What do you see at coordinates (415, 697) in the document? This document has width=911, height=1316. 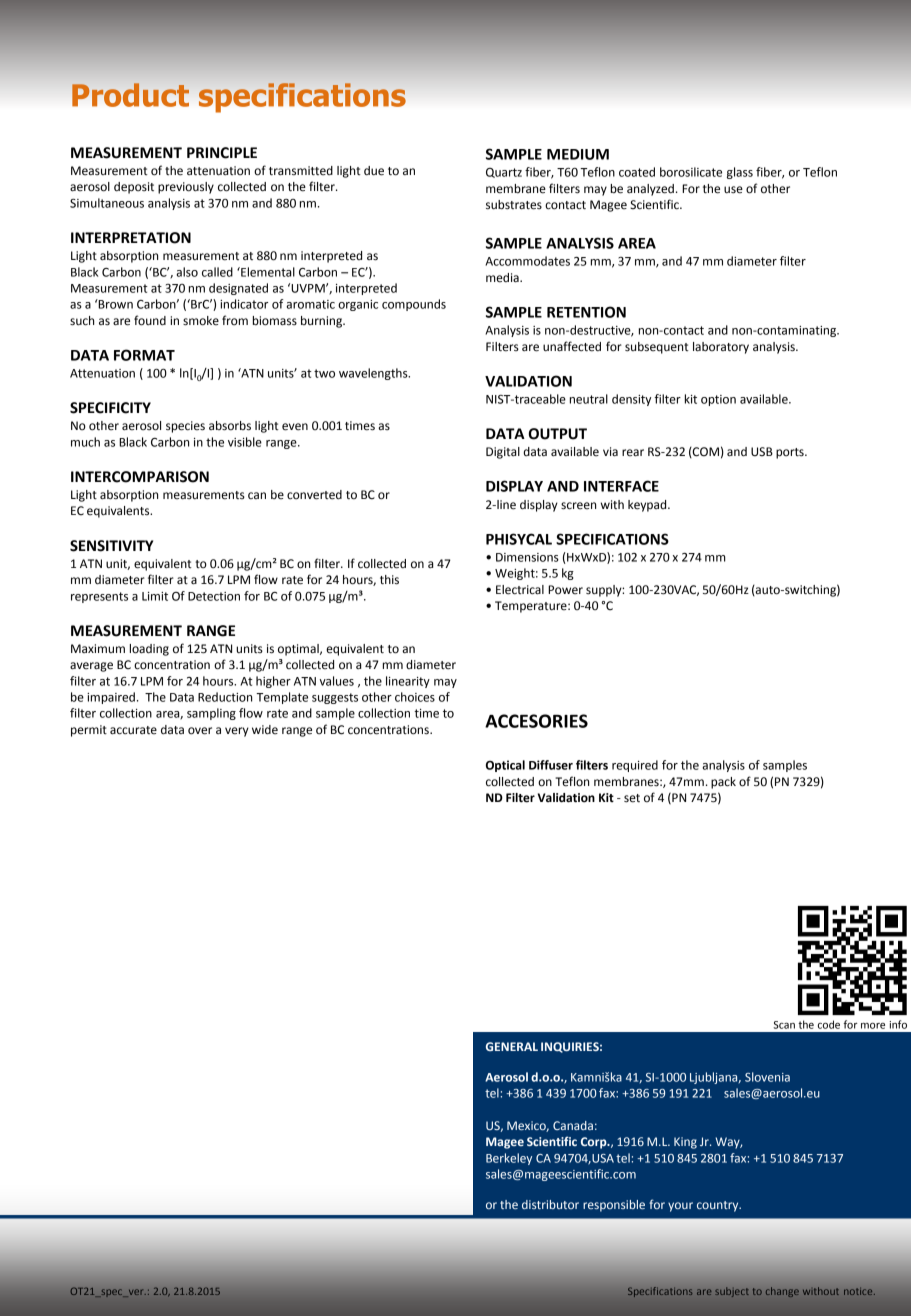 I see `choices` at bounding box center [415, 697].
